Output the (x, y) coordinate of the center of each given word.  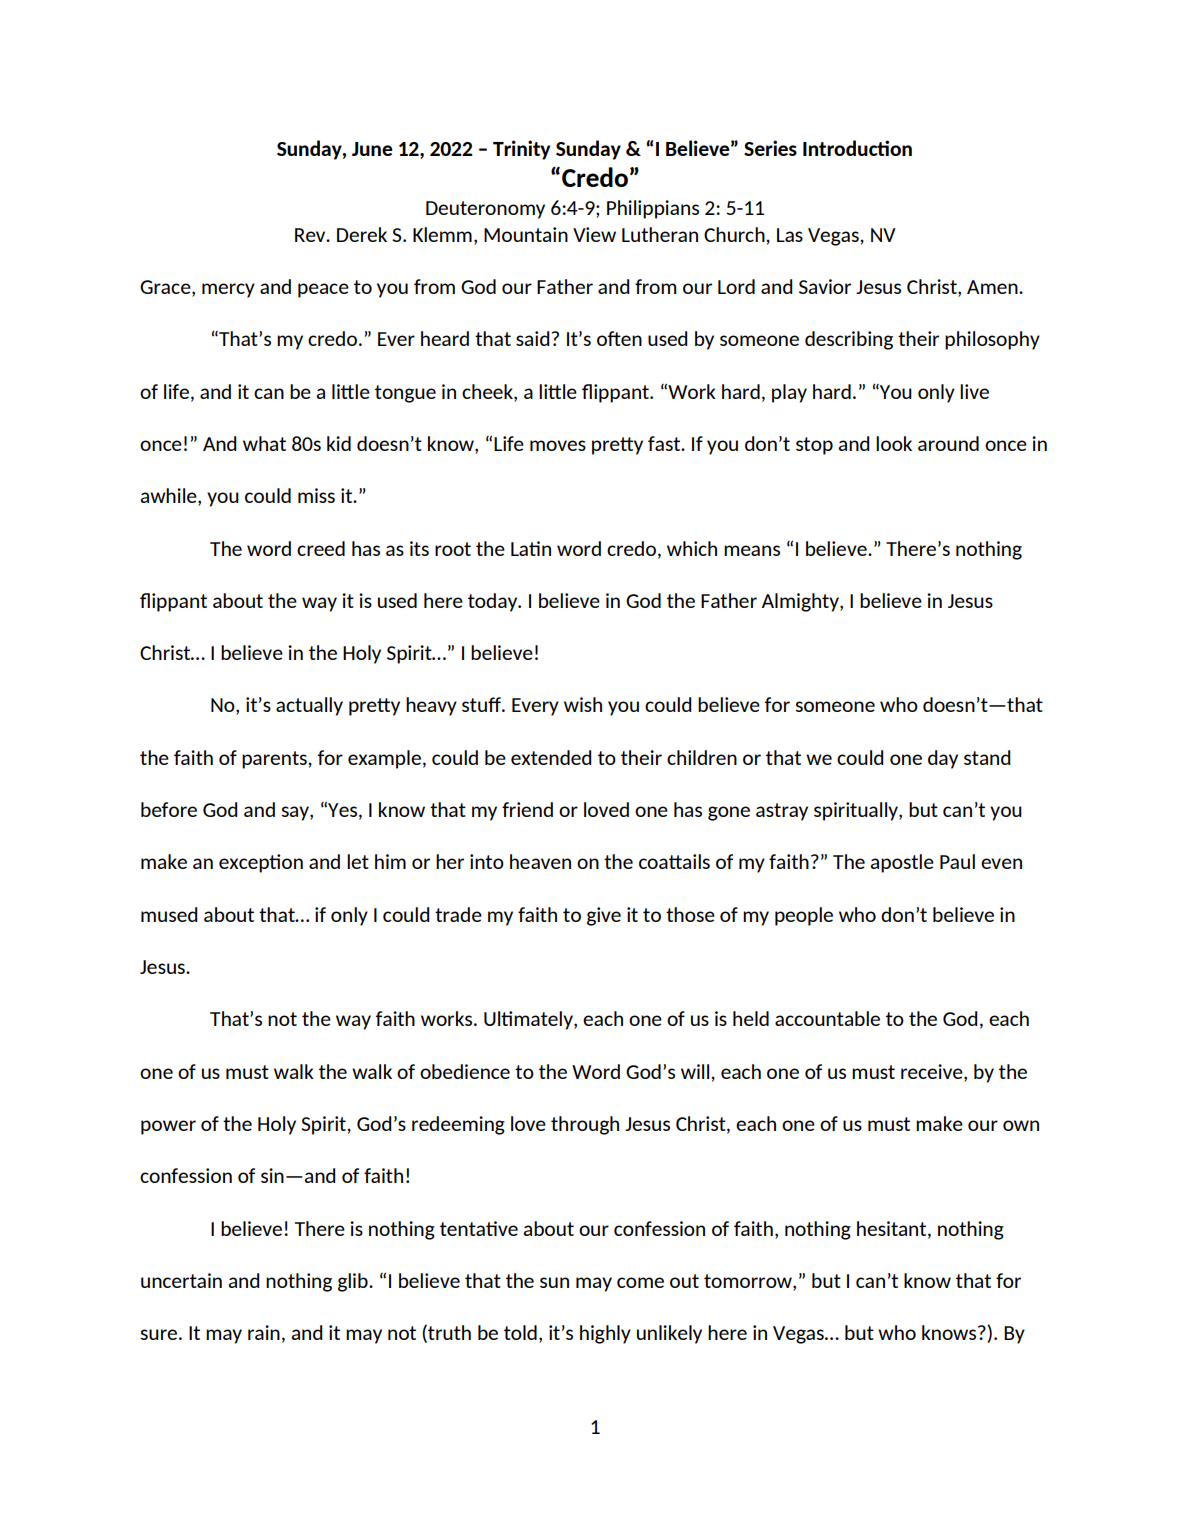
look (894, 443)
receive (933, 1071)
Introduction (857, 148)
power (168, 1127)
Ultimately (529, 1020)
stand (987, 757)
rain (264, 1332)
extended (551, 757)
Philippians (653, 209)
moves (558, 445)
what (264, 443)
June (372, 149)
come (640, 1282)
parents (275, 760)
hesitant (893, 1229)
